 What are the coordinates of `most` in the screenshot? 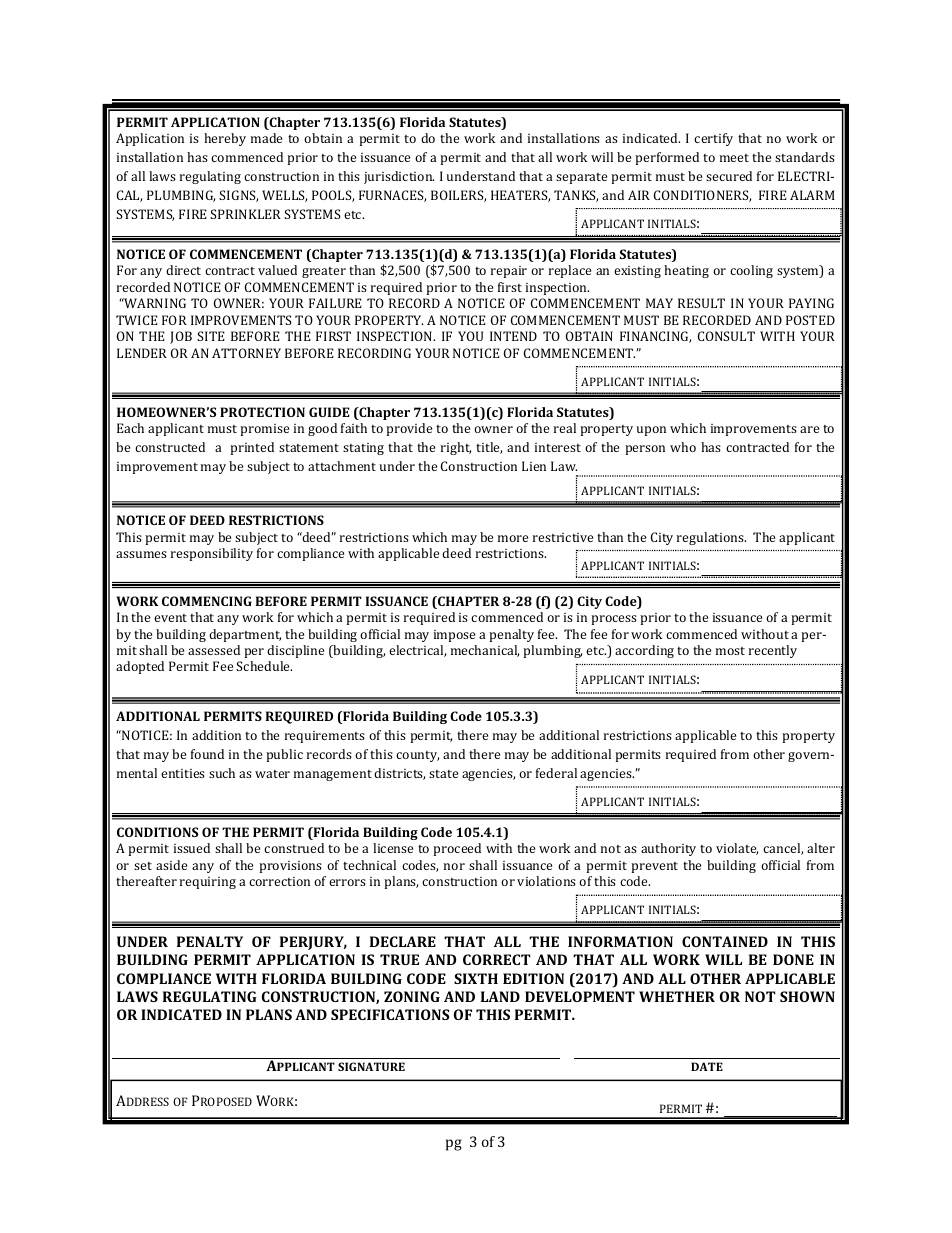 It's located at (730, 651).
